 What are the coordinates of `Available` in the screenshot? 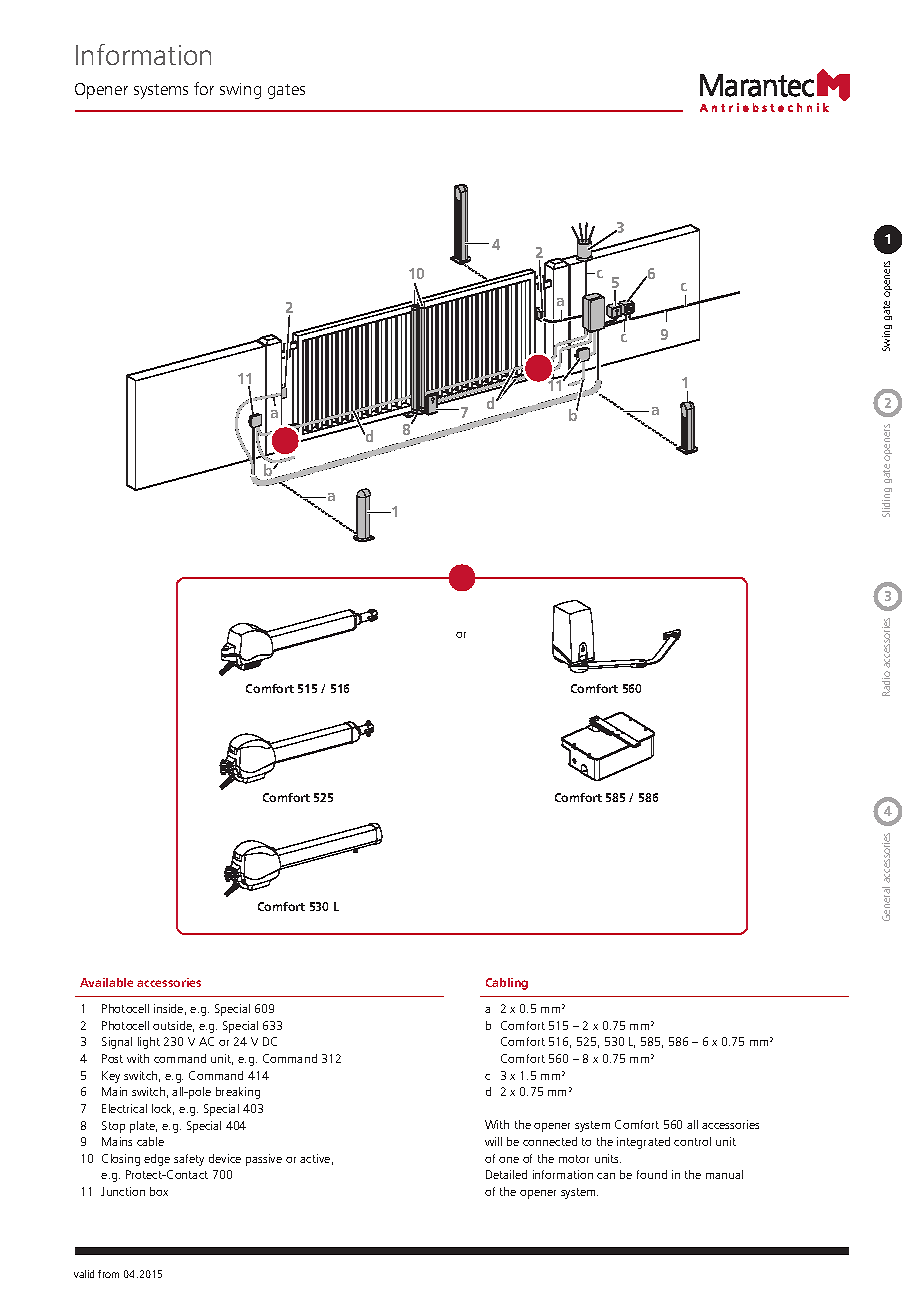 It's located at (106, 982).
